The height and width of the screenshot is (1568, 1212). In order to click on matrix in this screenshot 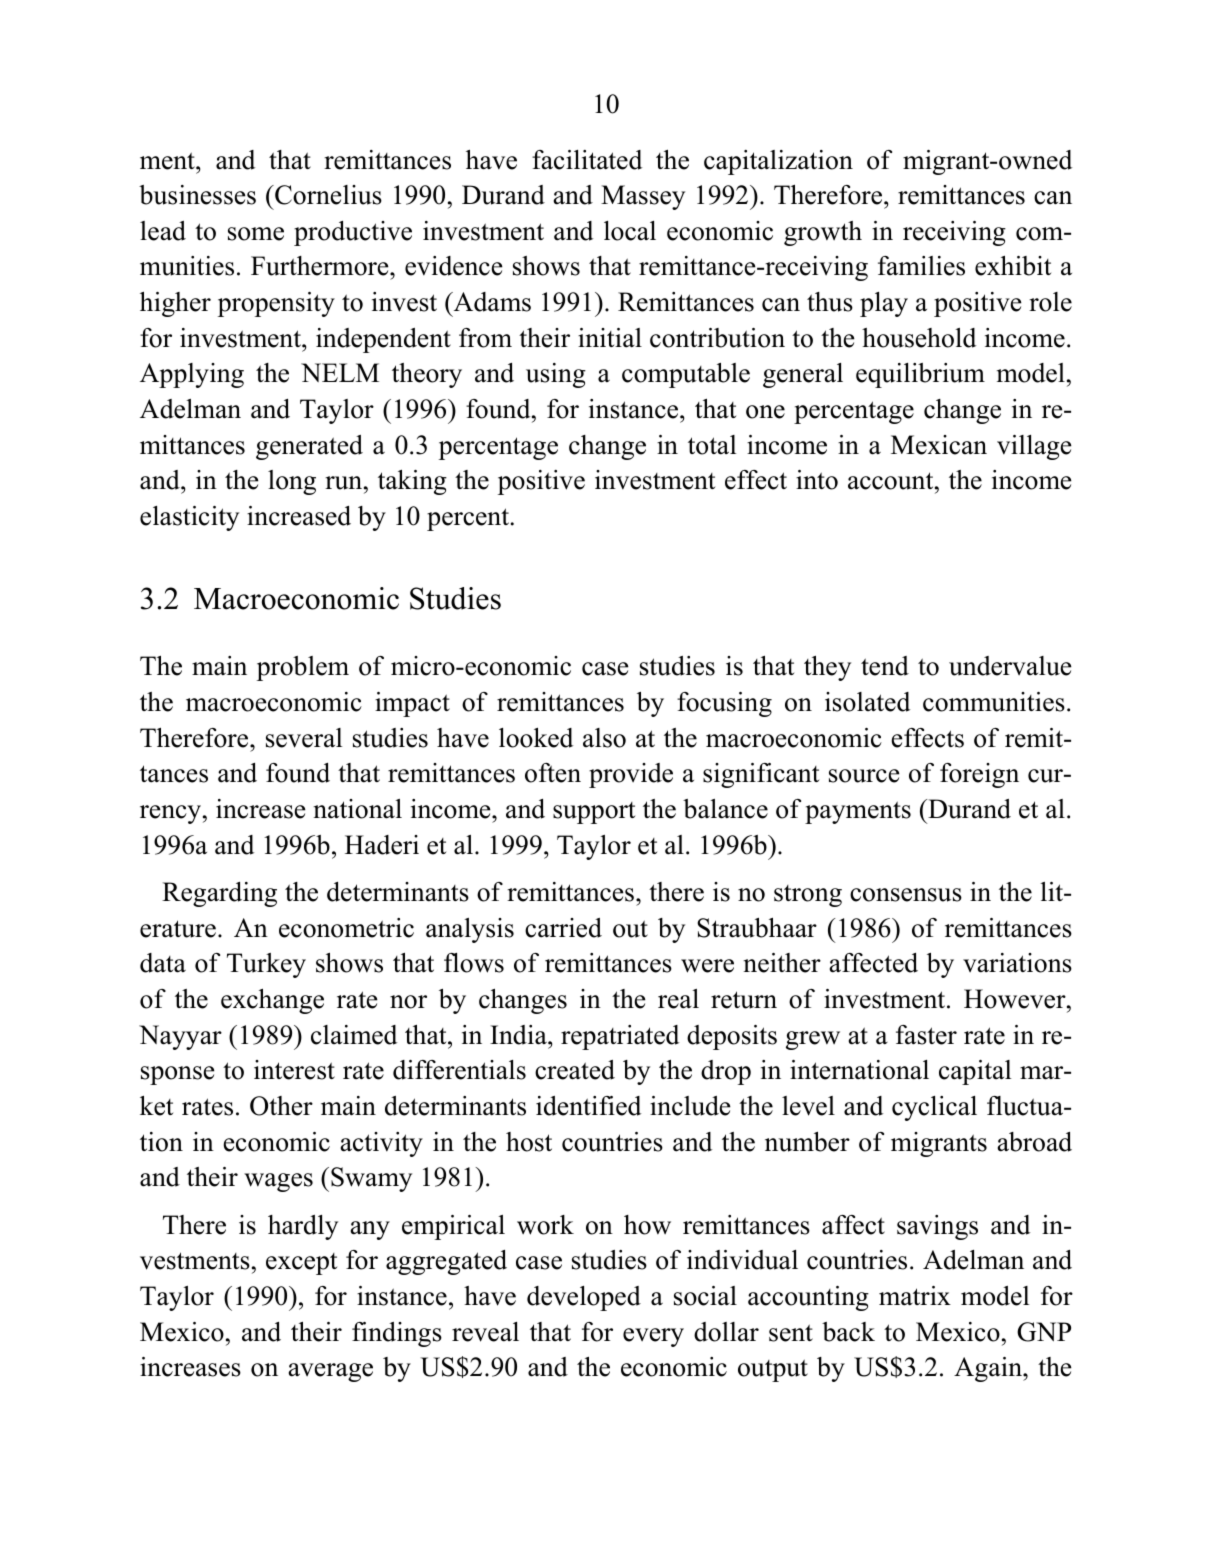, I will do `click(915, 1296)`.
